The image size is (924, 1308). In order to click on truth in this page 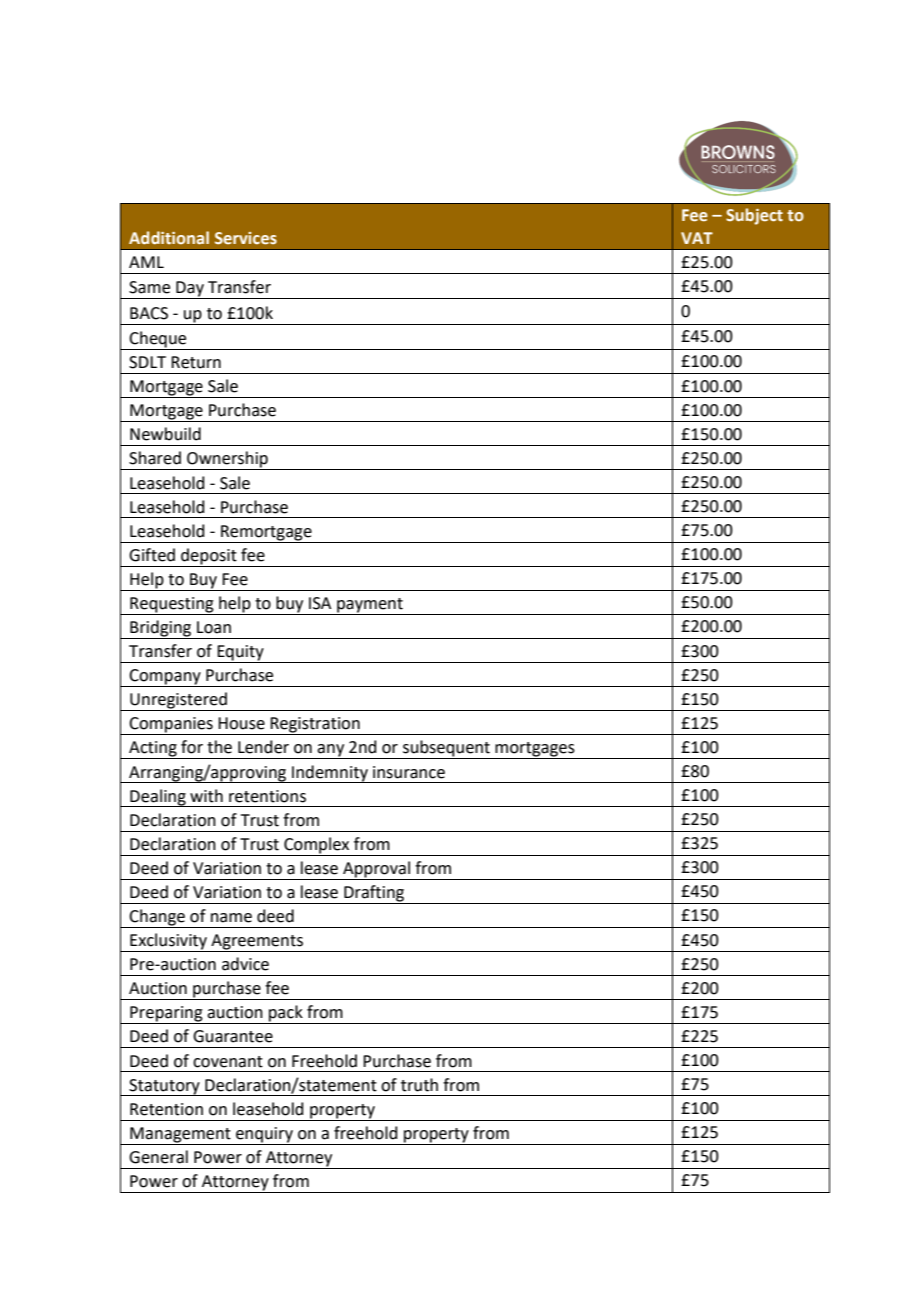, I will do `click(419, 1085)`.
